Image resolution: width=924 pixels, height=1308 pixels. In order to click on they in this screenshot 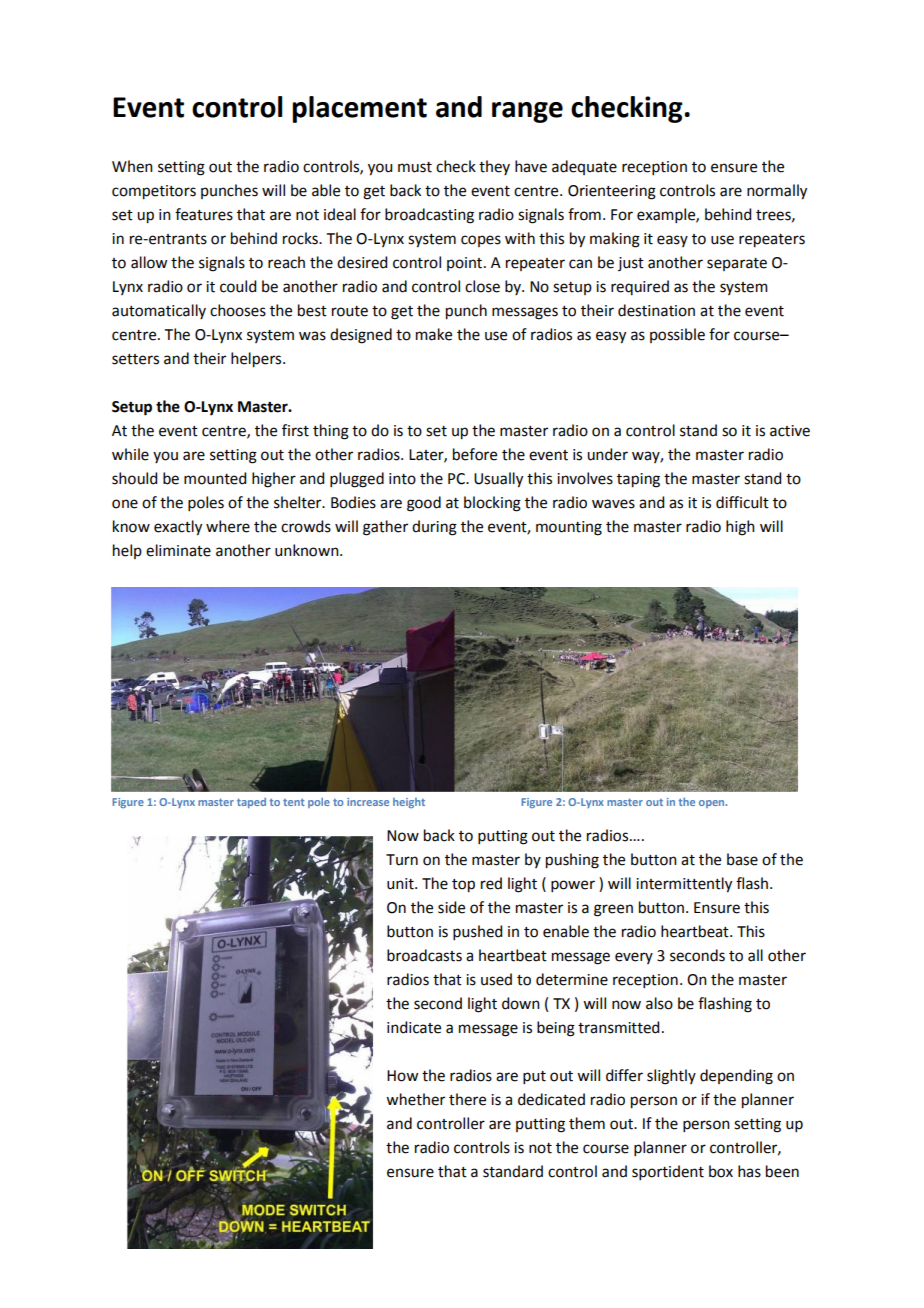, I will do `click(494, 167)`.
